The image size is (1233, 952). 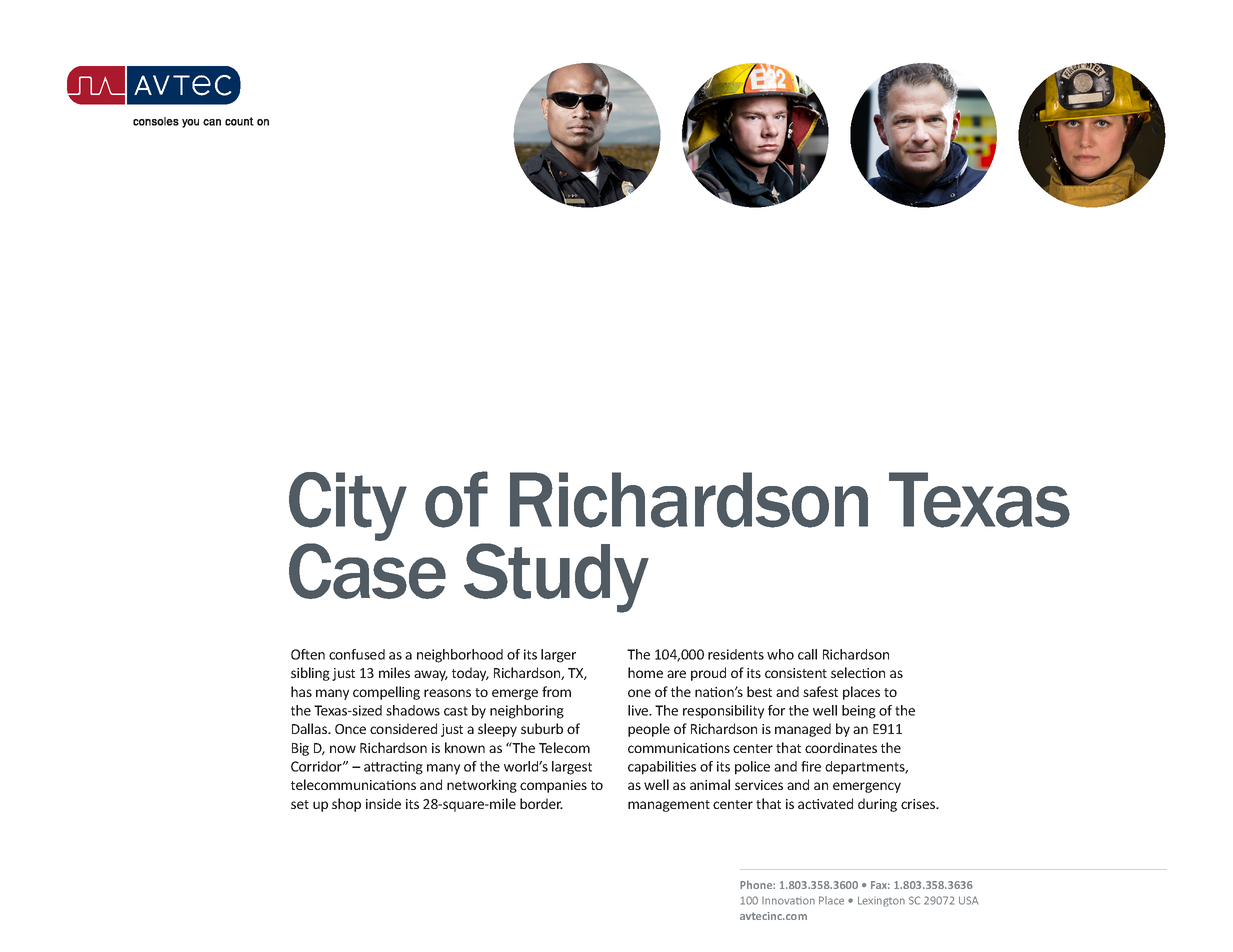 What do you see at coordinates (788, 901) in the screenshot?
I see `Innovation` at bounding box center [788, 901].
